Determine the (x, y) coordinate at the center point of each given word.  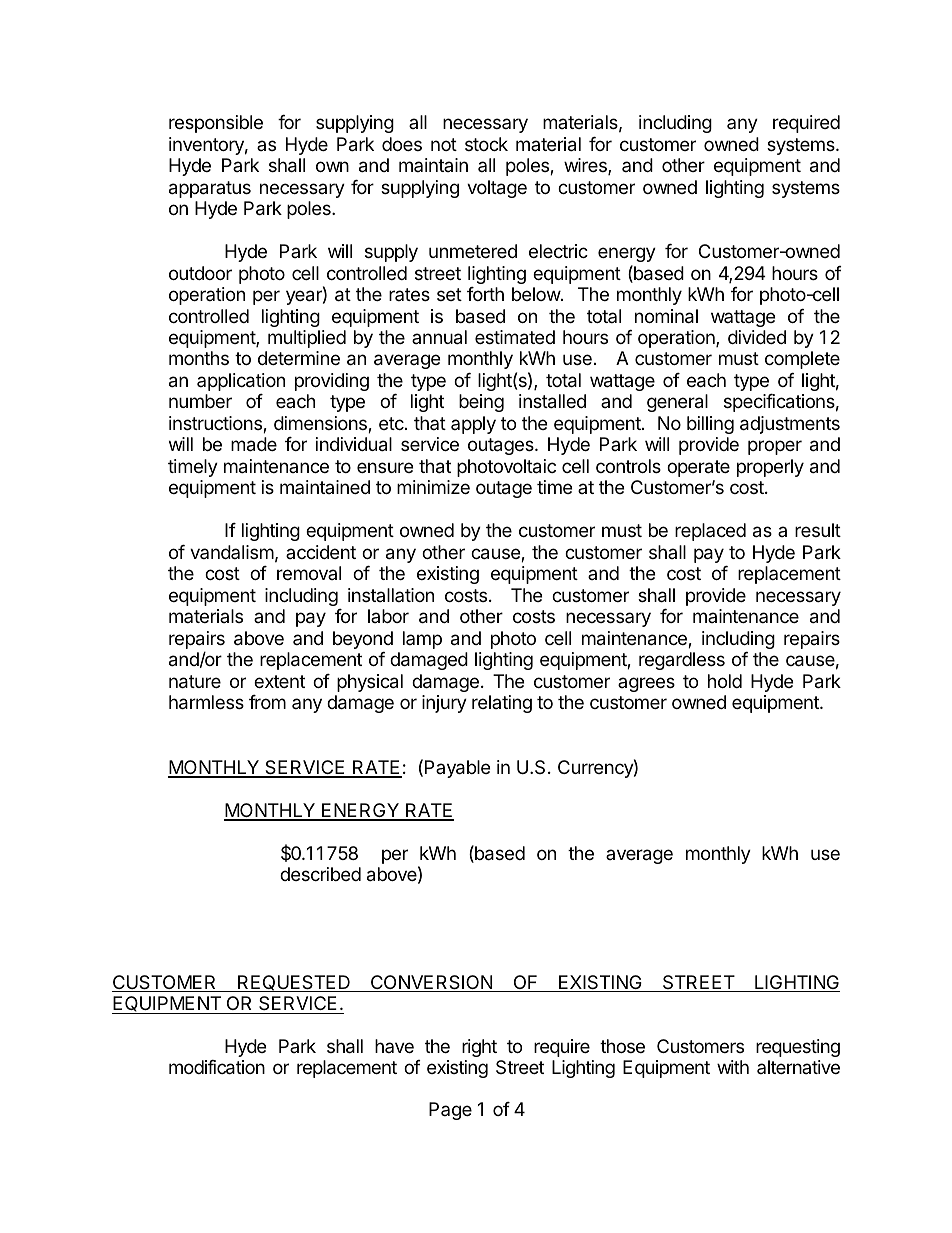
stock (486, 144)
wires (586, 166)
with (733, 1067)
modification (217, 1067)
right (479, 1048)
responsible (216, 124)
